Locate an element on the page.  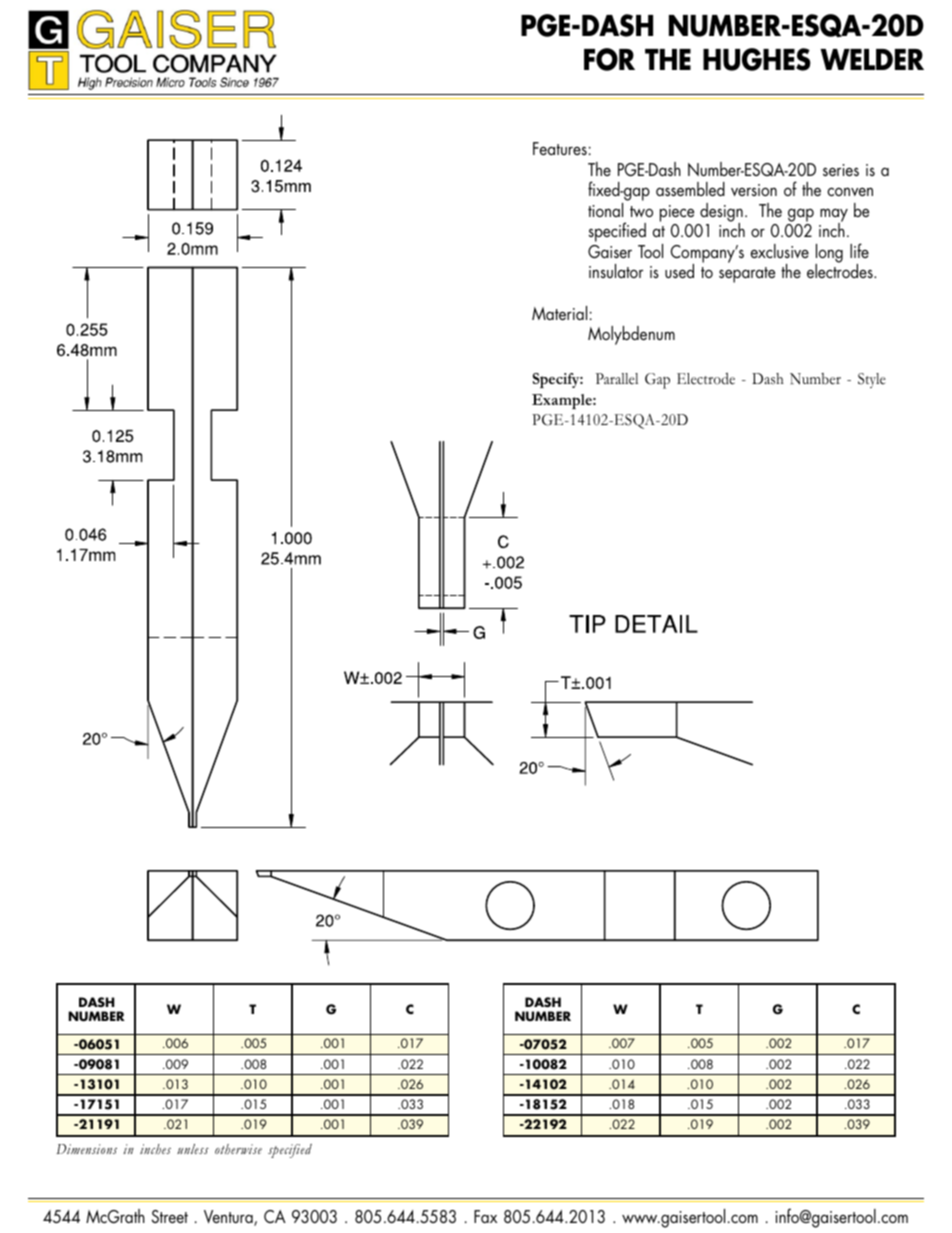
Street is located at coordinates (170, 1216).
